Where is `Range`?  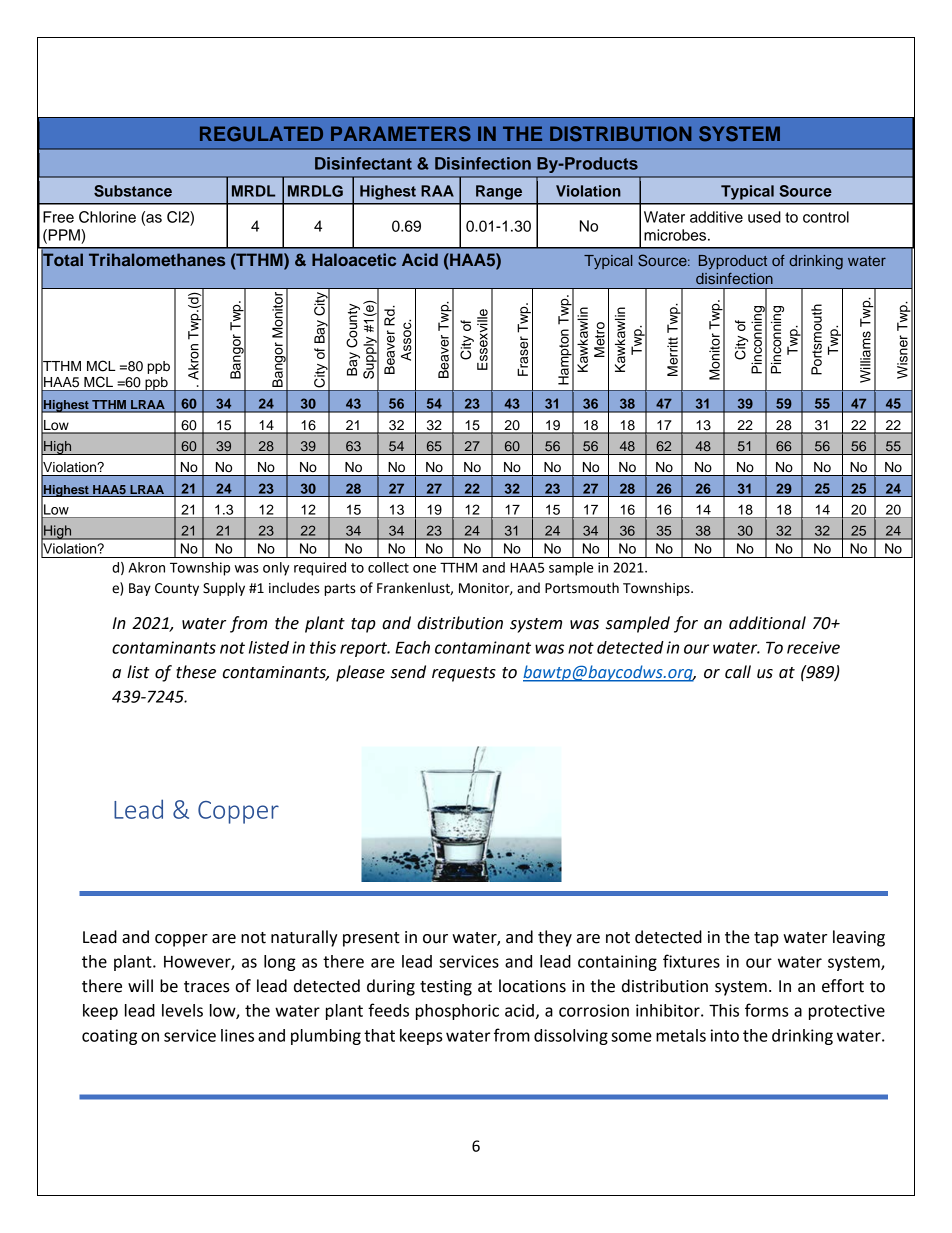
Range is located at coordinates (499, 192).
